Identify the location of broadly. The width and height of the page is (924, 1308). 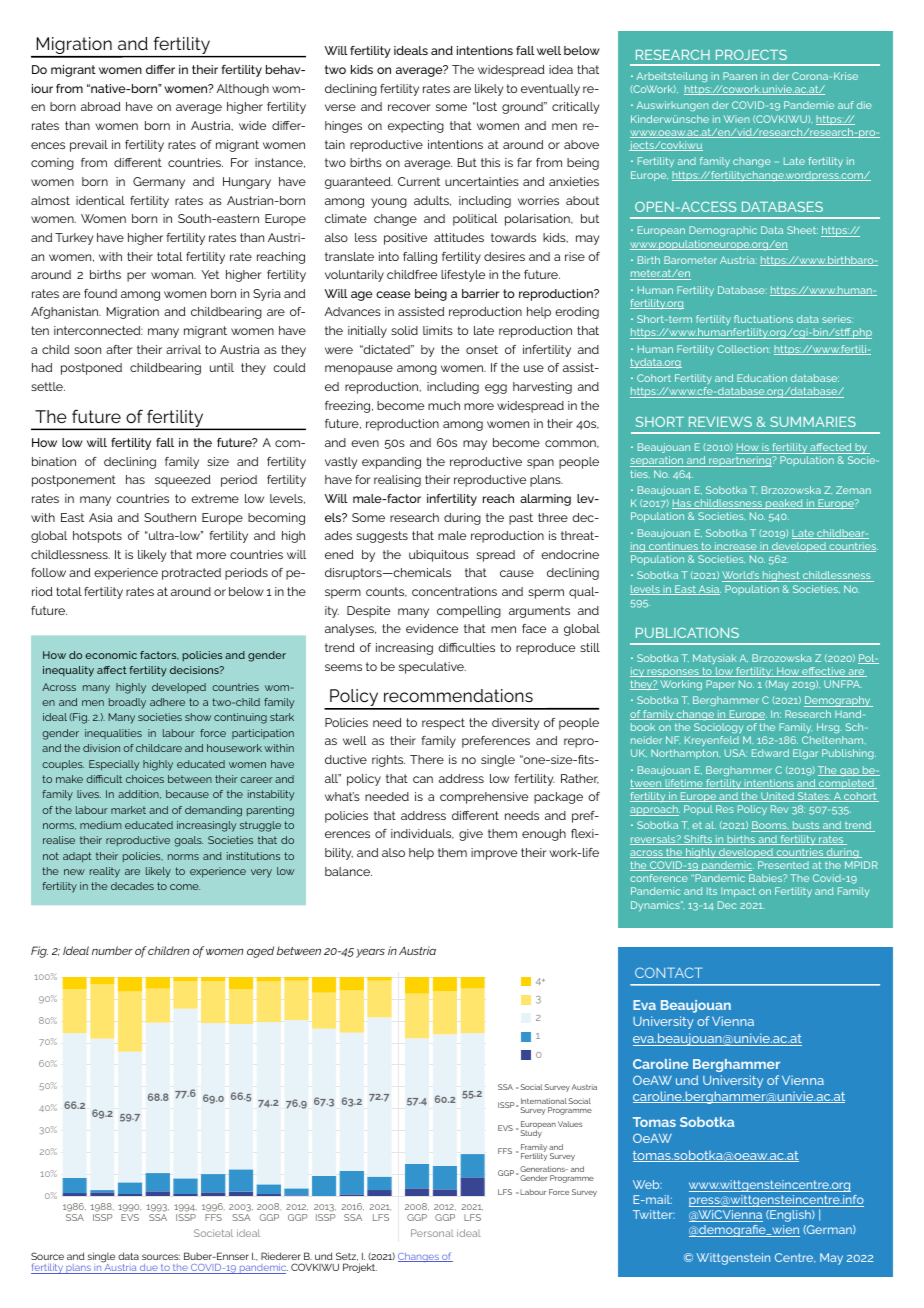
(127, 703).
